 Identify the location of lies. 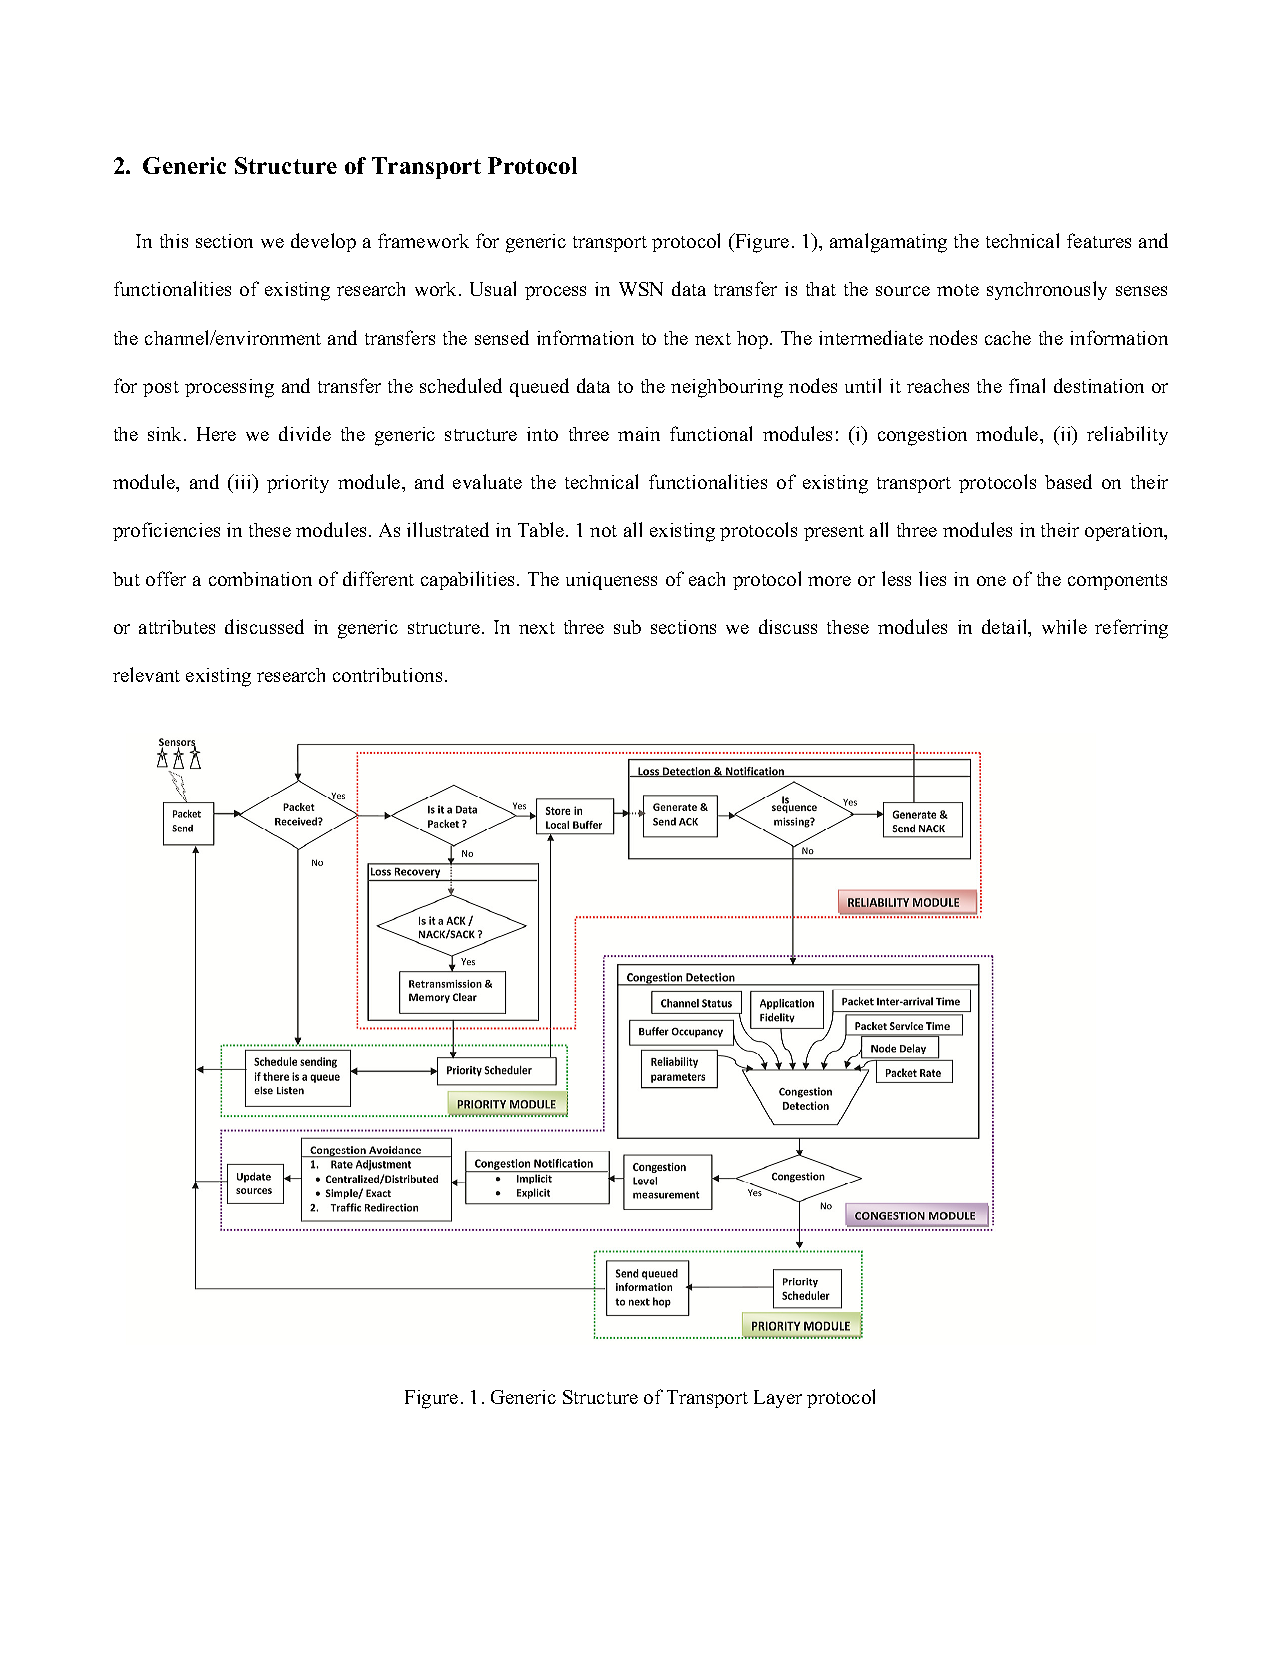
(932, 578).
